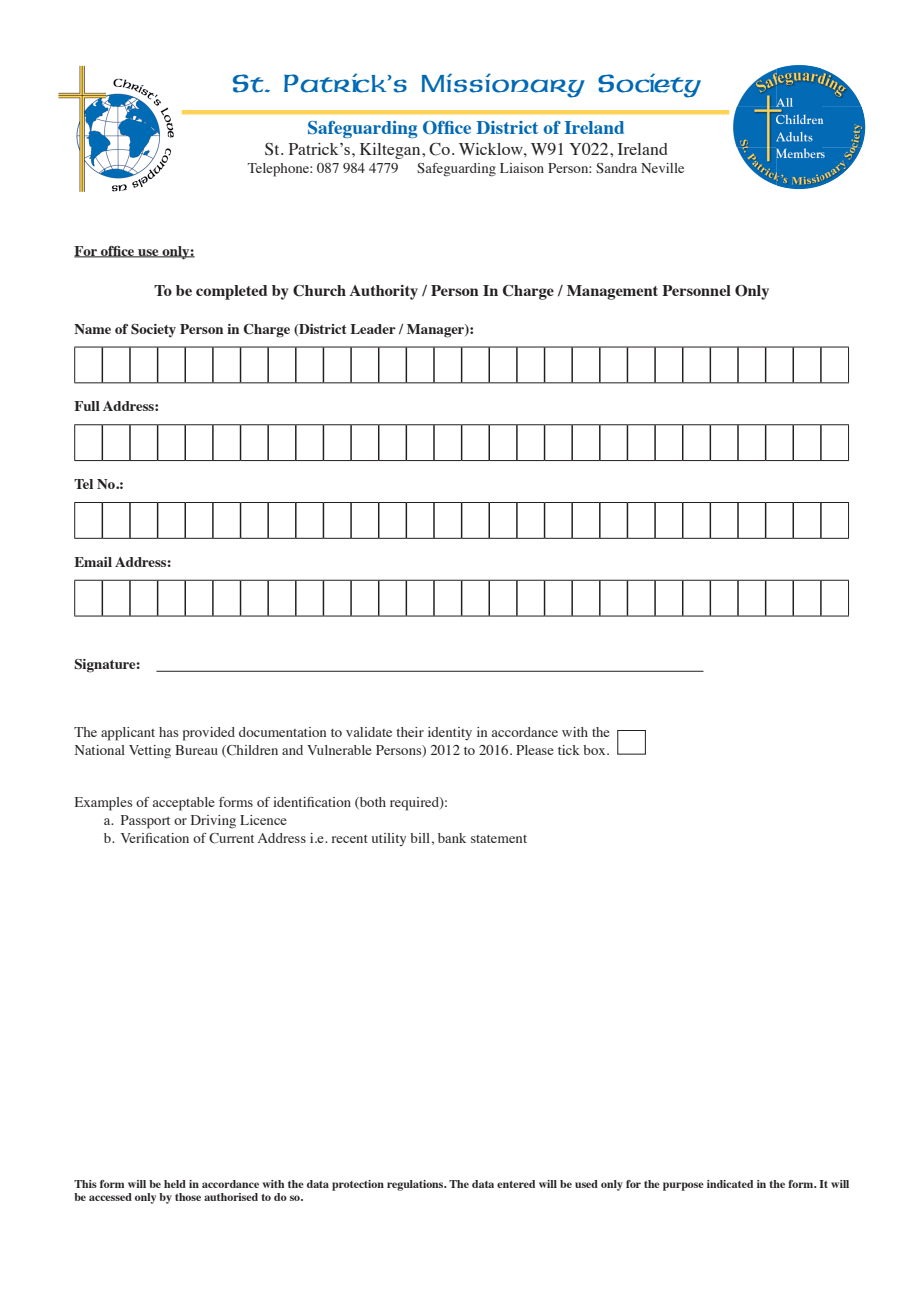 The image size is (924, 1290). Describe the element at coordinates (499, 839) in the screenshot. I see `statement` at that location.
